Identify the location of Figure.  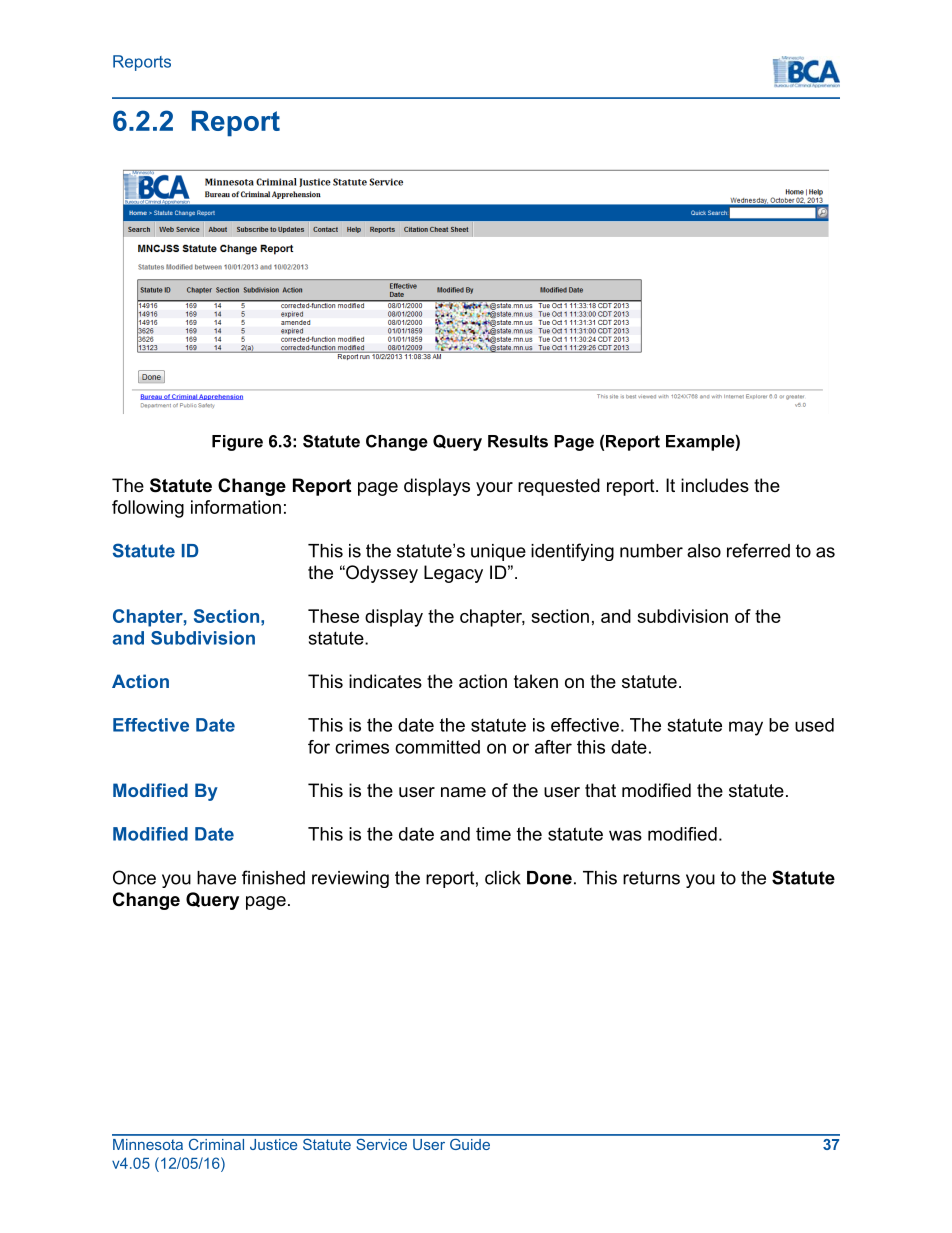
(237, 443).
